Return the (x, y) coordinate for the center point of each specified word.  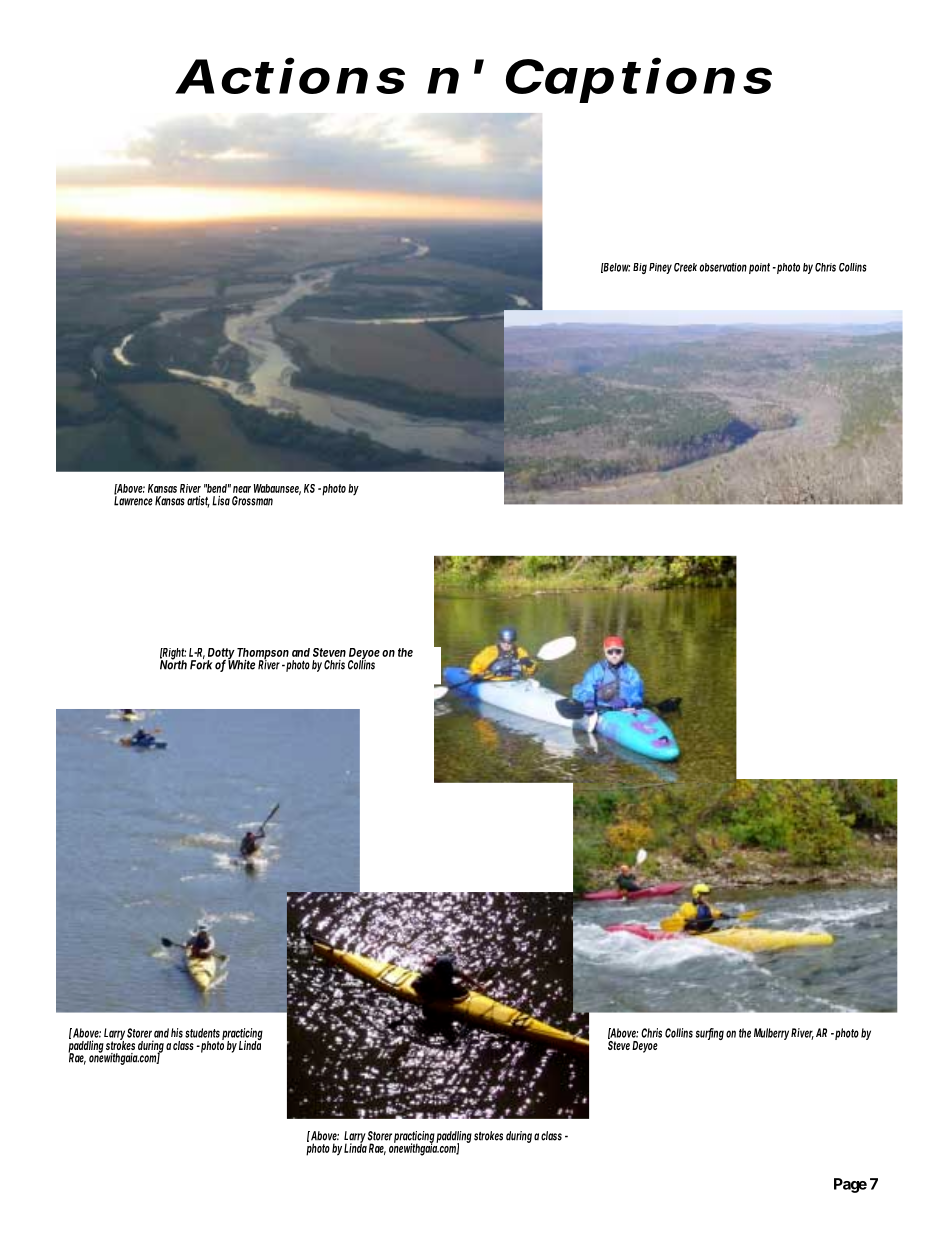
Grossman (252, 501)
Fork (201, 664)
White (241, 664)
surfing (710, 1034)
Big (640, 268)
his (177, 1033)
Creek (685, 267)
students (202, 1033)
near (242, 489)
